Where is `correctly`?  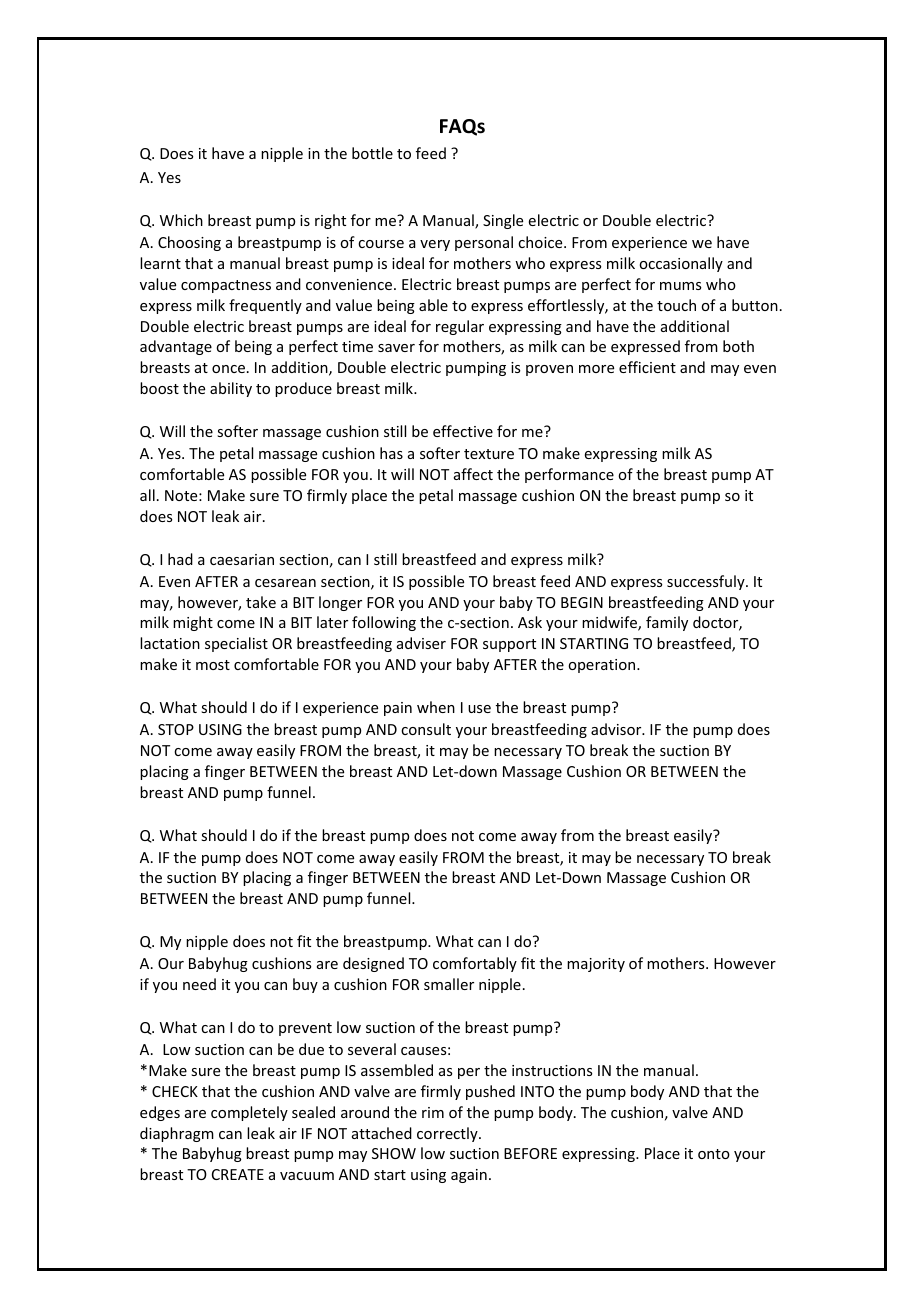
correctly is located at coordinates (448, 1134).
